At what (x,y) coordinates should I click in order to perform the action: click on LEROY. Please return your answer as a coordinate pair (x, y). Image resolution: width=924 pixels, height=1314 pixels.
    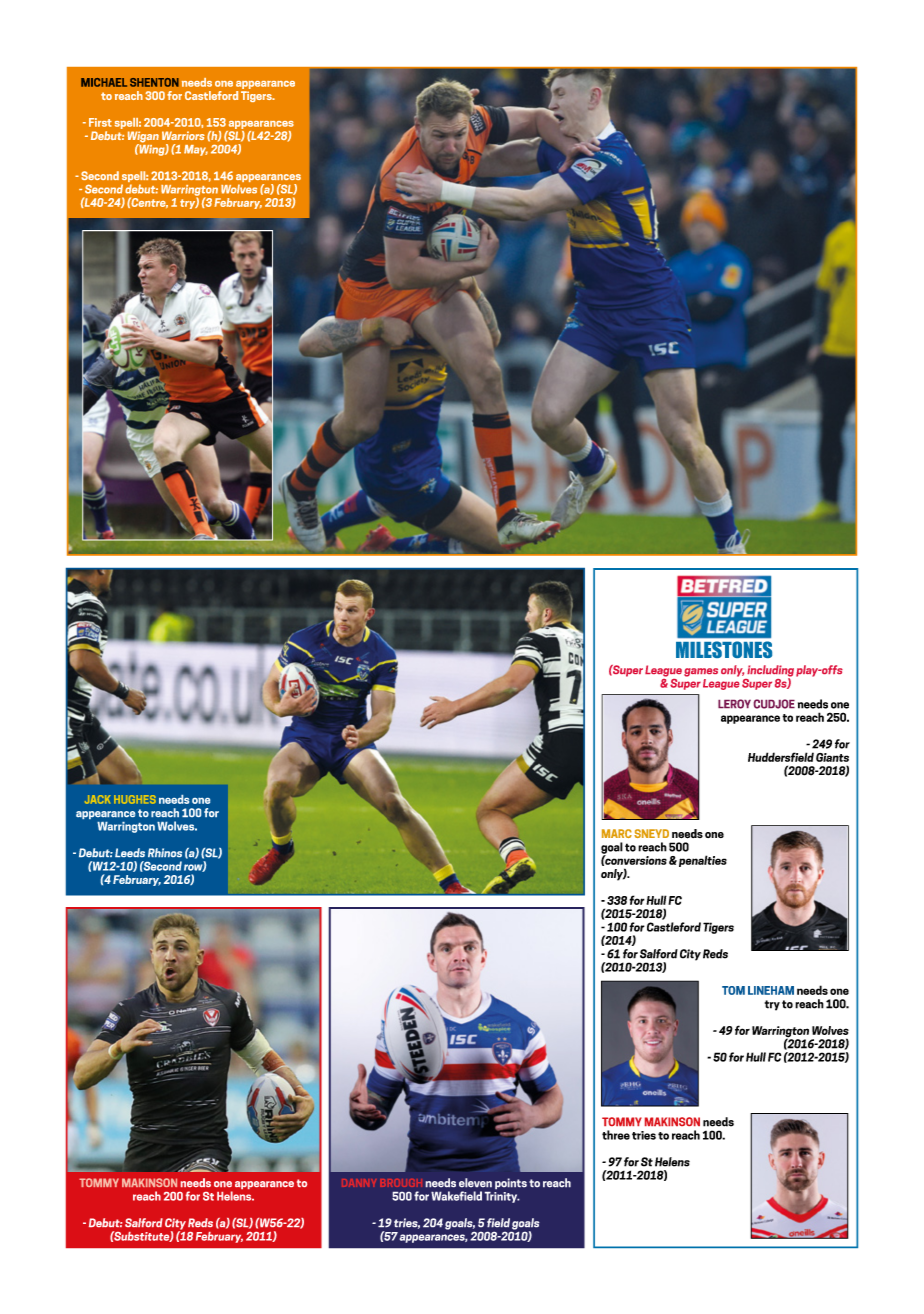
    Looking at the image, I should click on (734, 704).
